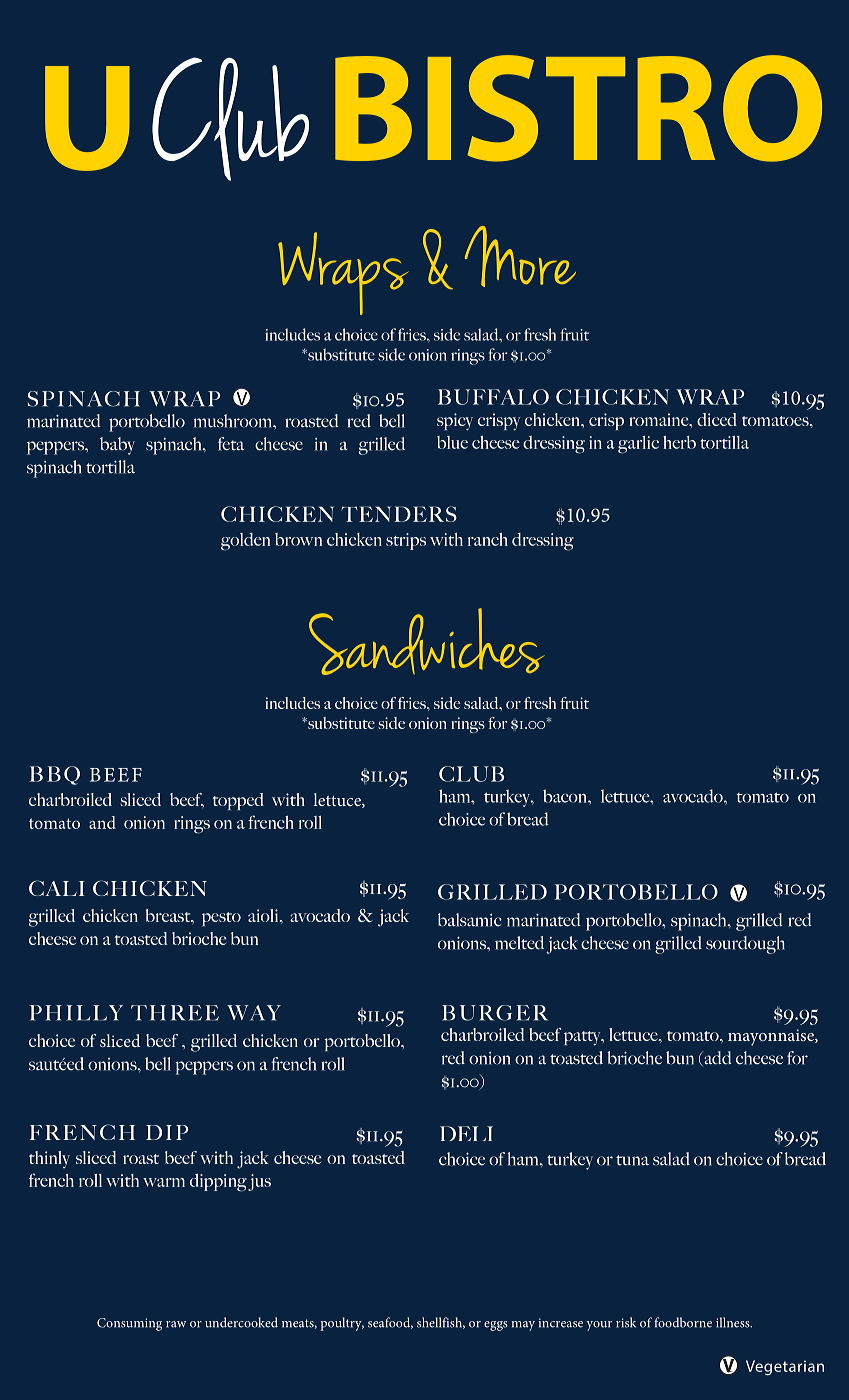  Describe the element at coordinates (488, 539) in the screenshot. I see `ranch` at that location.
